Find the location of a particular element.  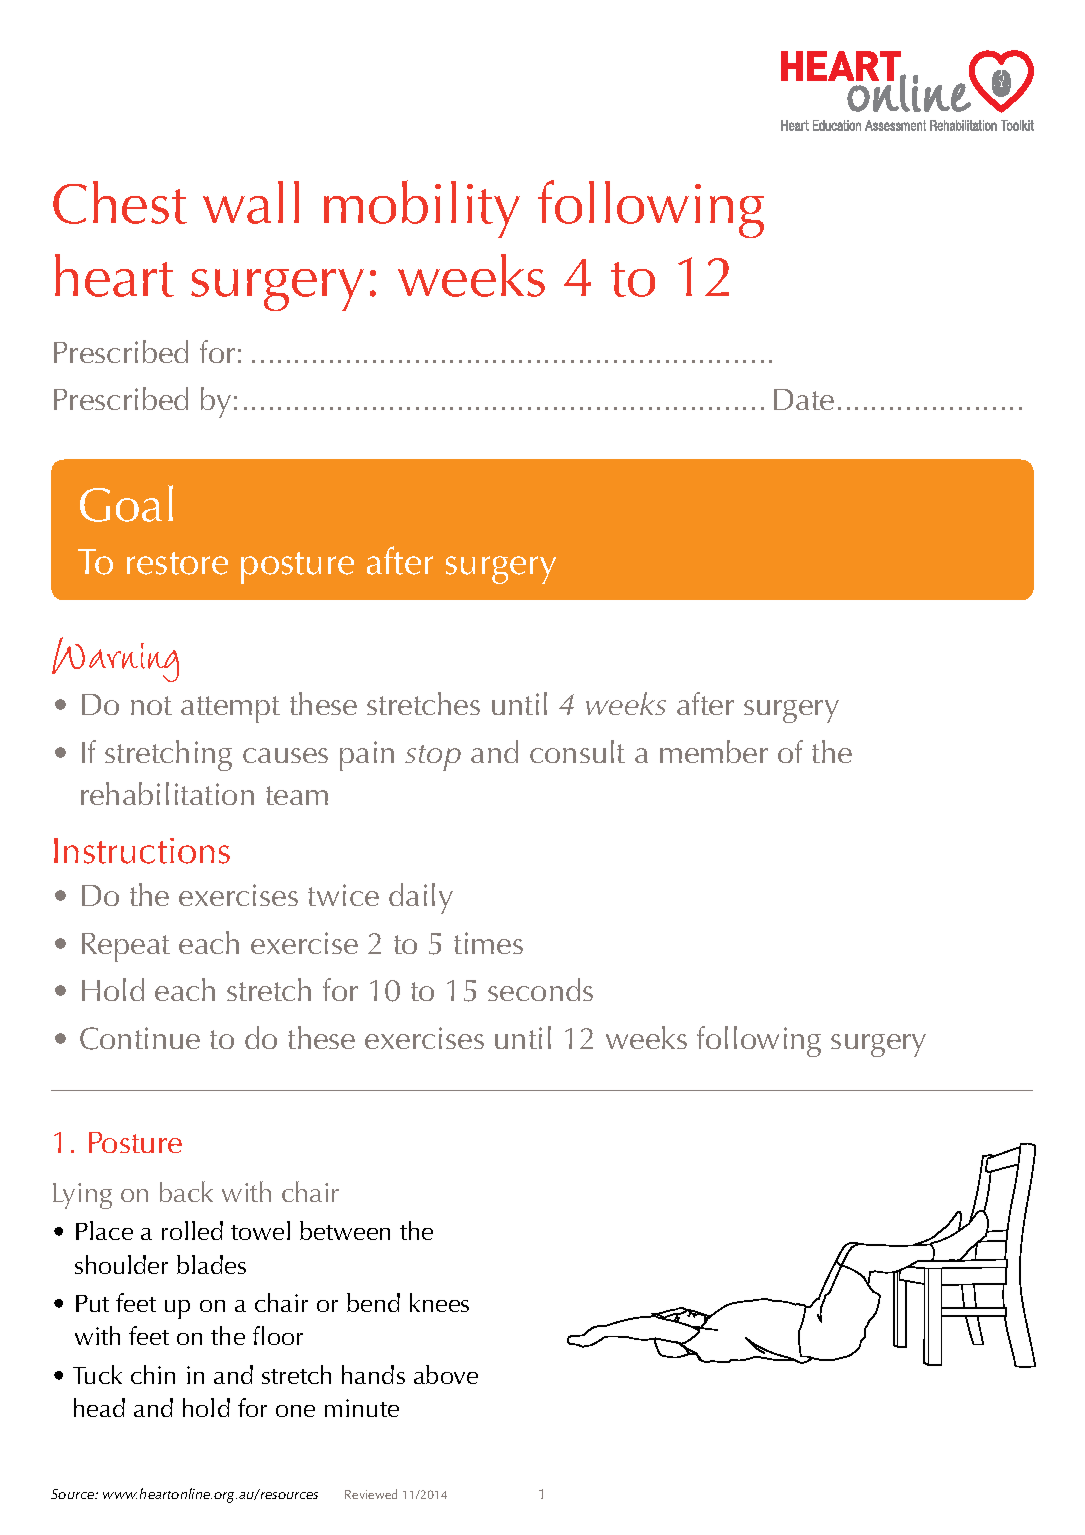

mobility is located at coordinates (422, 209).
